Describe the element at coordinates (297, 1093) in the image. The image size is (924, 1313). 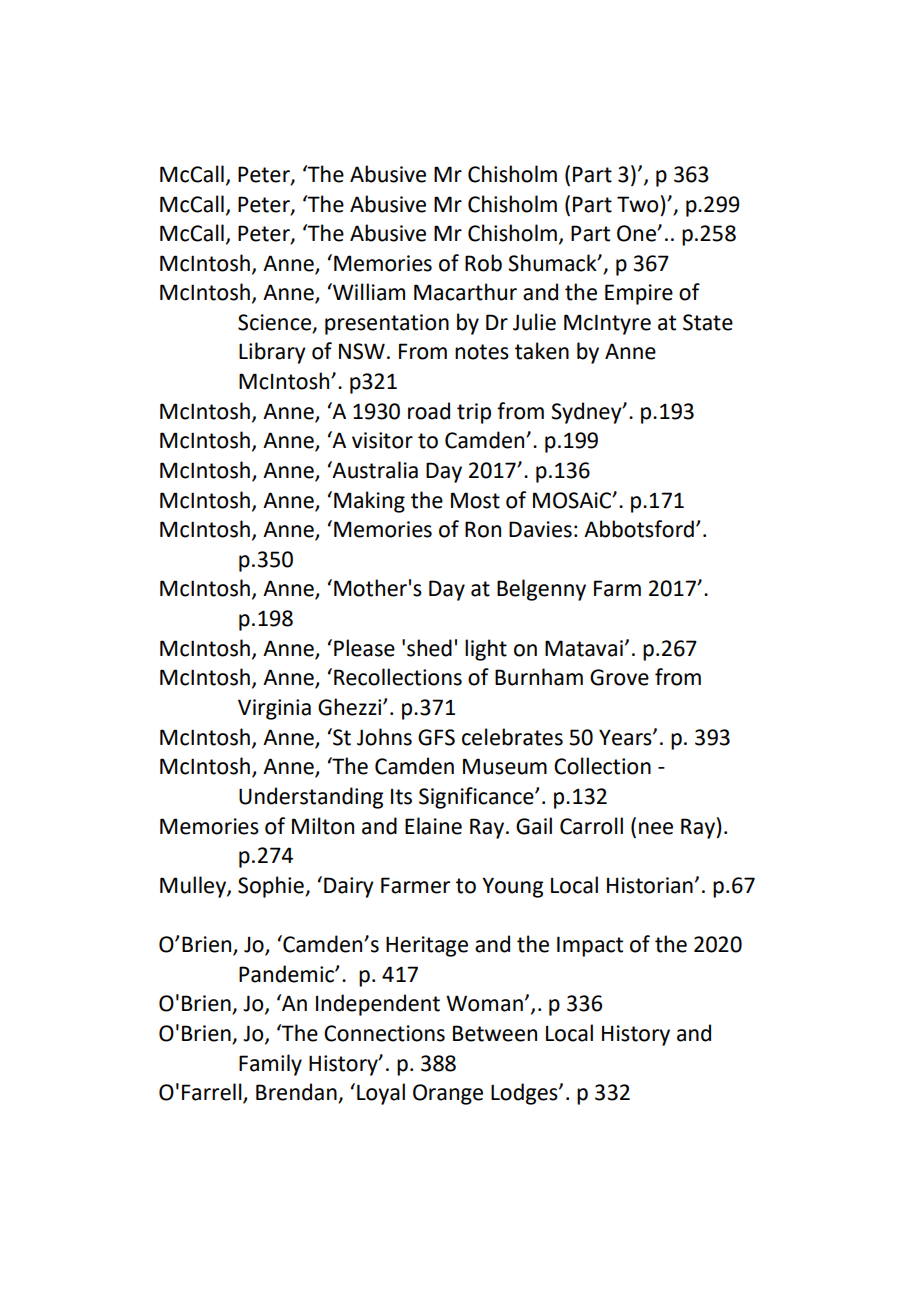
I see `Brendan` at that location.
